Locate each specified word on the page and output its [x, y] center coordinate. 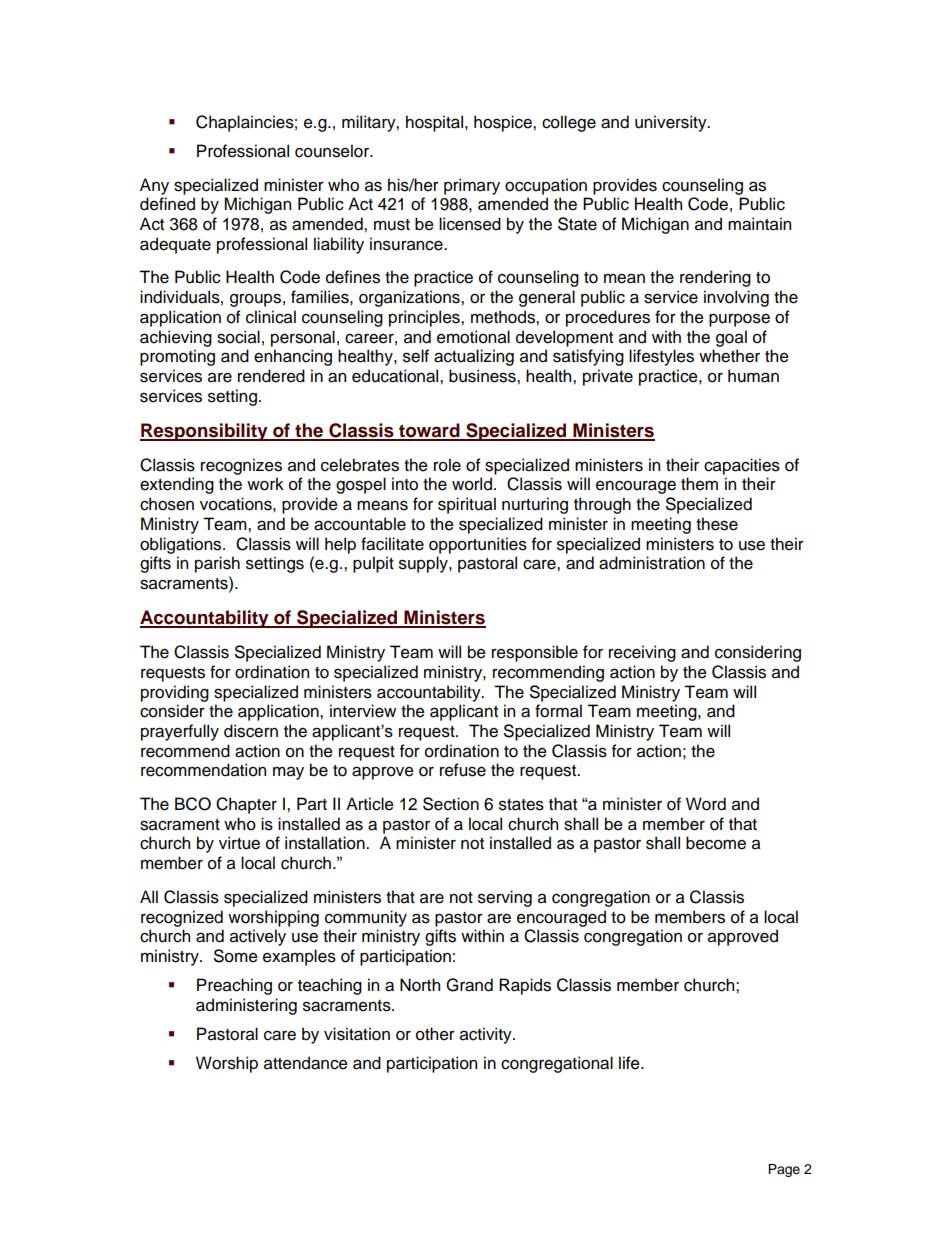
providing [175, 693]
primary [472, 186]
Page [784, 1170]
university [672, 123]
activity [487, 1035]
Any [154, 186]
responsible [535, 653]
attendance [306, 1063]
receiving [642, 653]
